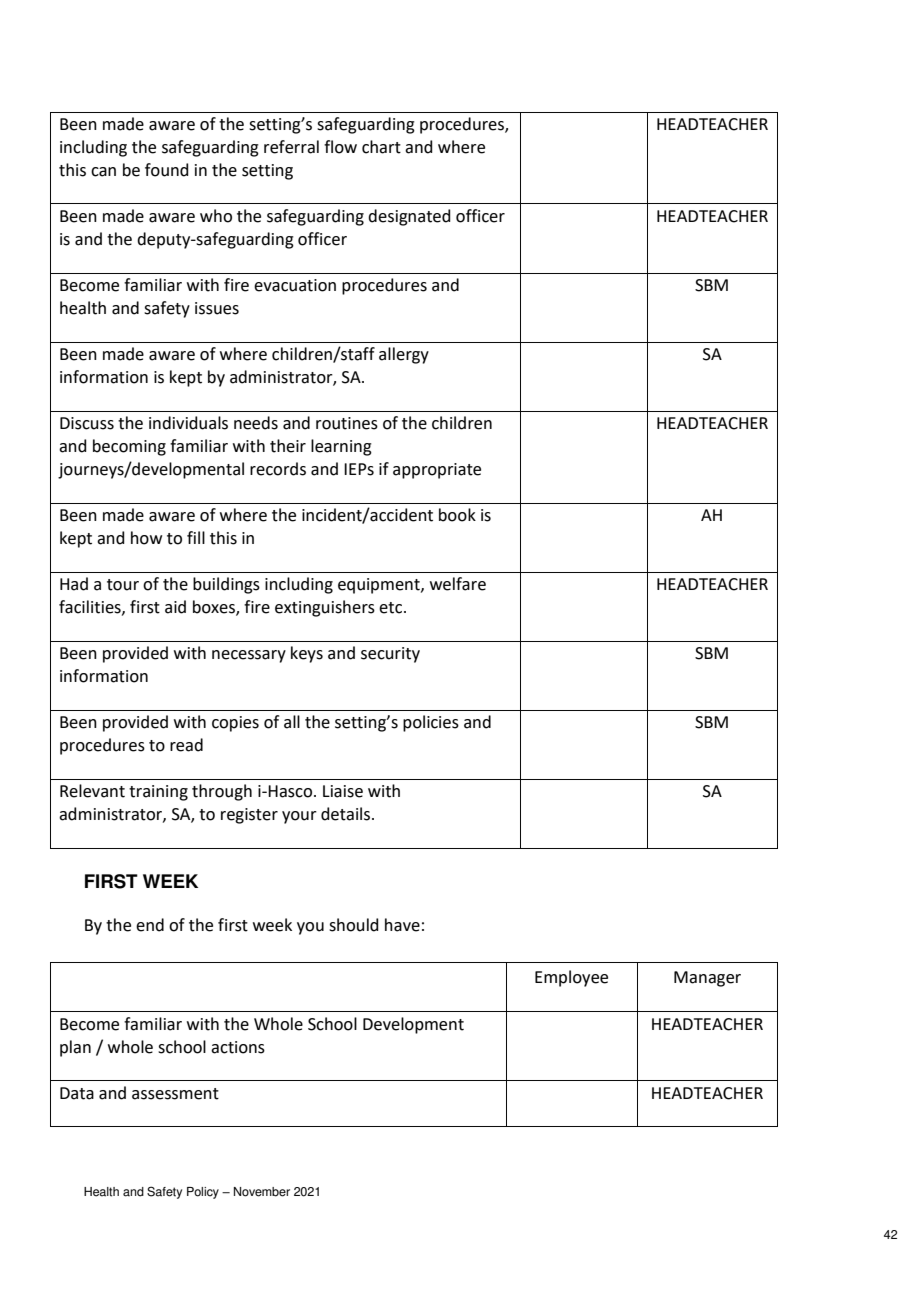  What do you see at coordinates (409, 217) in the screenshot?
I see `designated` at bounding box center [409, 217].
